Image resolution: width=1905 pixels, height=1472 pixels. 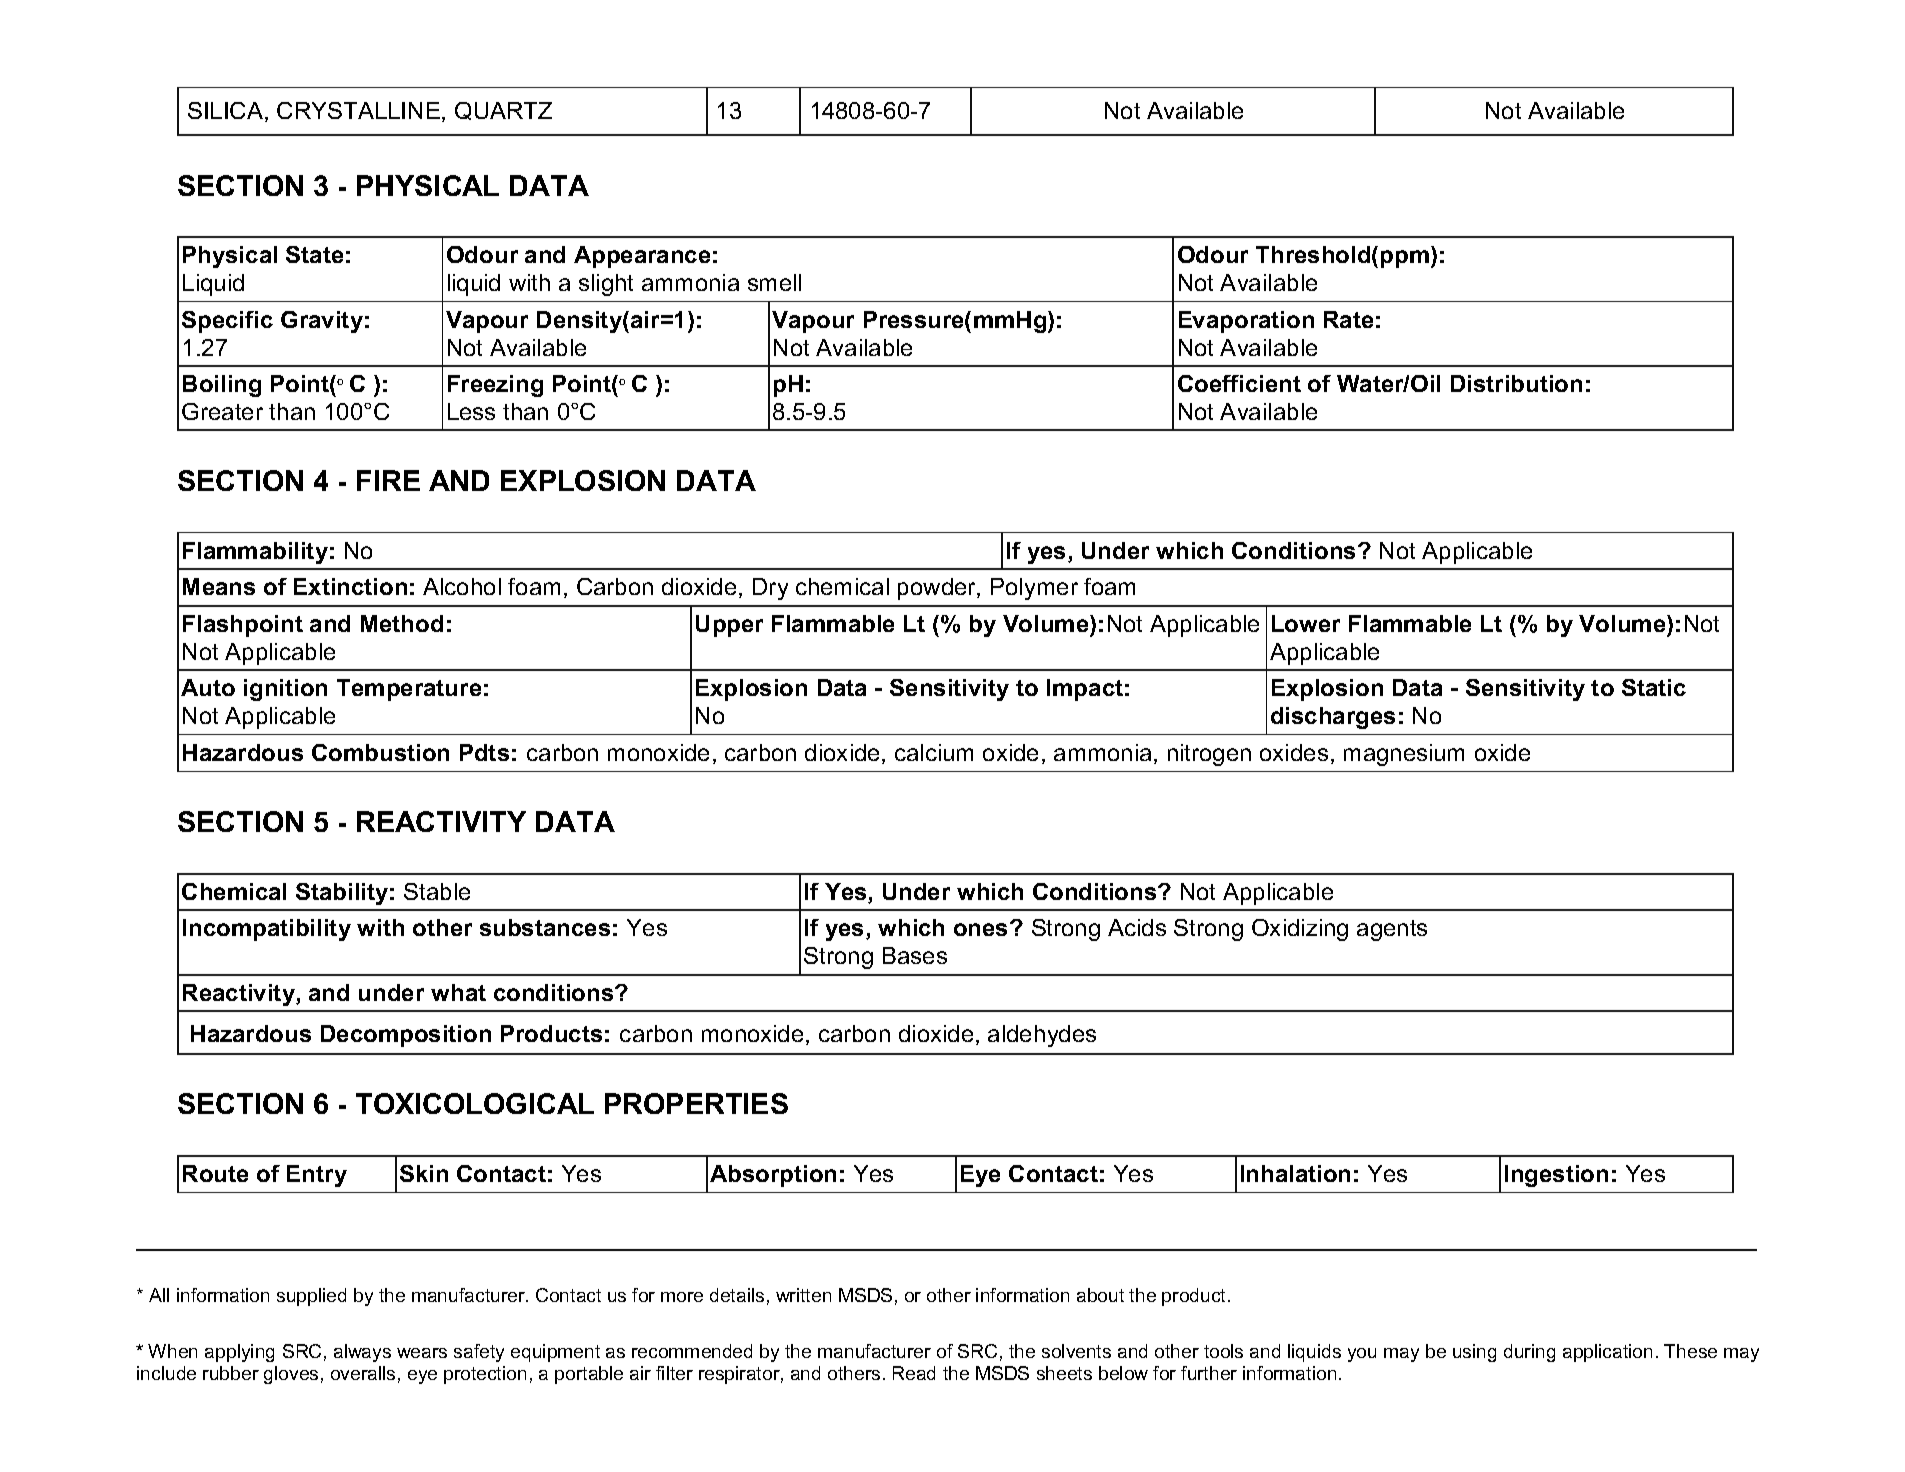 I want to click on agents, so click(x=1392, y=930).
